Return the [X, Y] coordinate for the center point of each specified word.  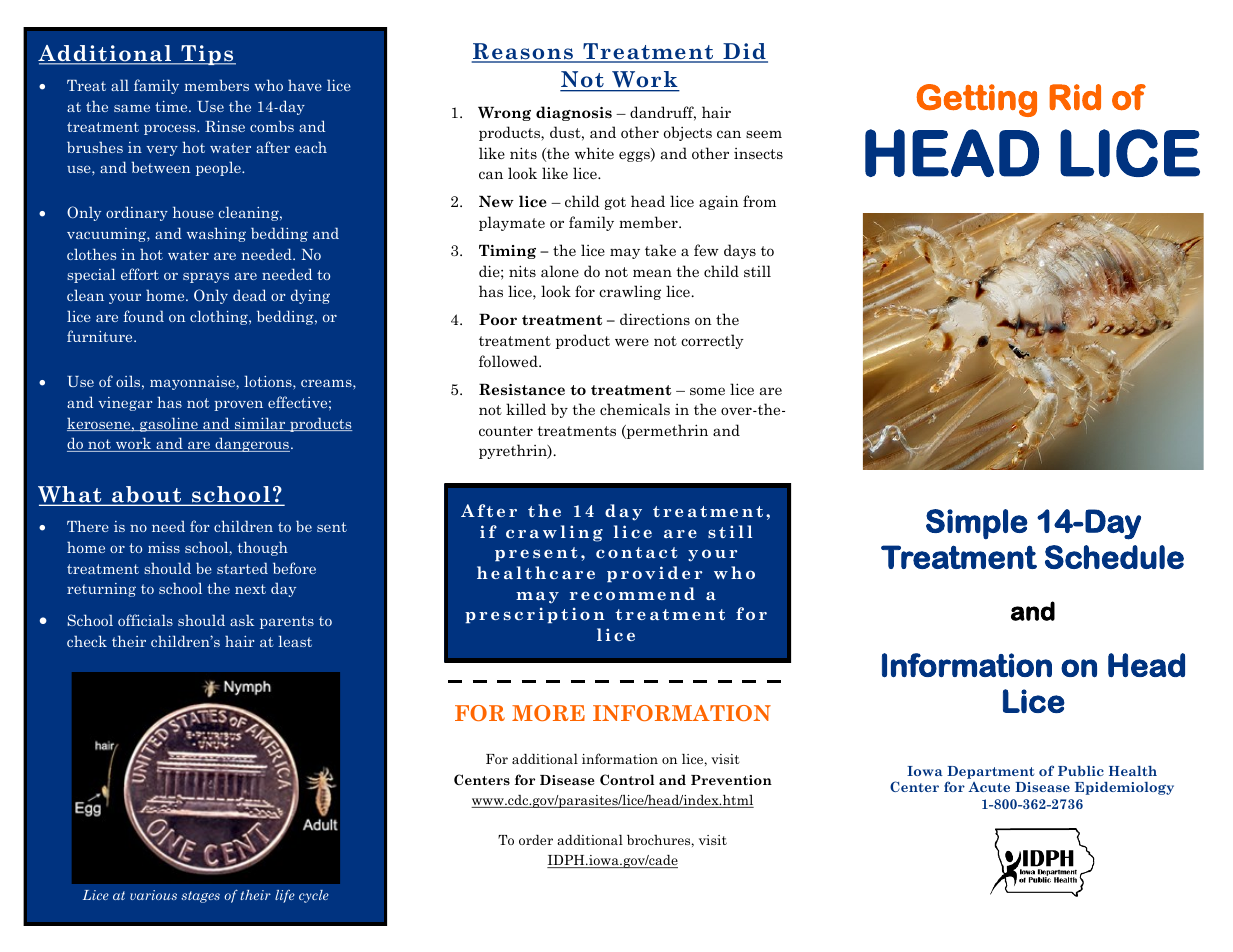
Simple [977, 524]
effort [140, 274]
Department [990, 772]
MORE [548, 713]
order [536, 840]
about [147, 495]
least [295, 641]
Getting [977, 100]
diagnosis [574, 113]
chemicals [635, 409]
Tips [207, 55]
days [740, 251]
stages [200, 897]
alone [560, 271]
